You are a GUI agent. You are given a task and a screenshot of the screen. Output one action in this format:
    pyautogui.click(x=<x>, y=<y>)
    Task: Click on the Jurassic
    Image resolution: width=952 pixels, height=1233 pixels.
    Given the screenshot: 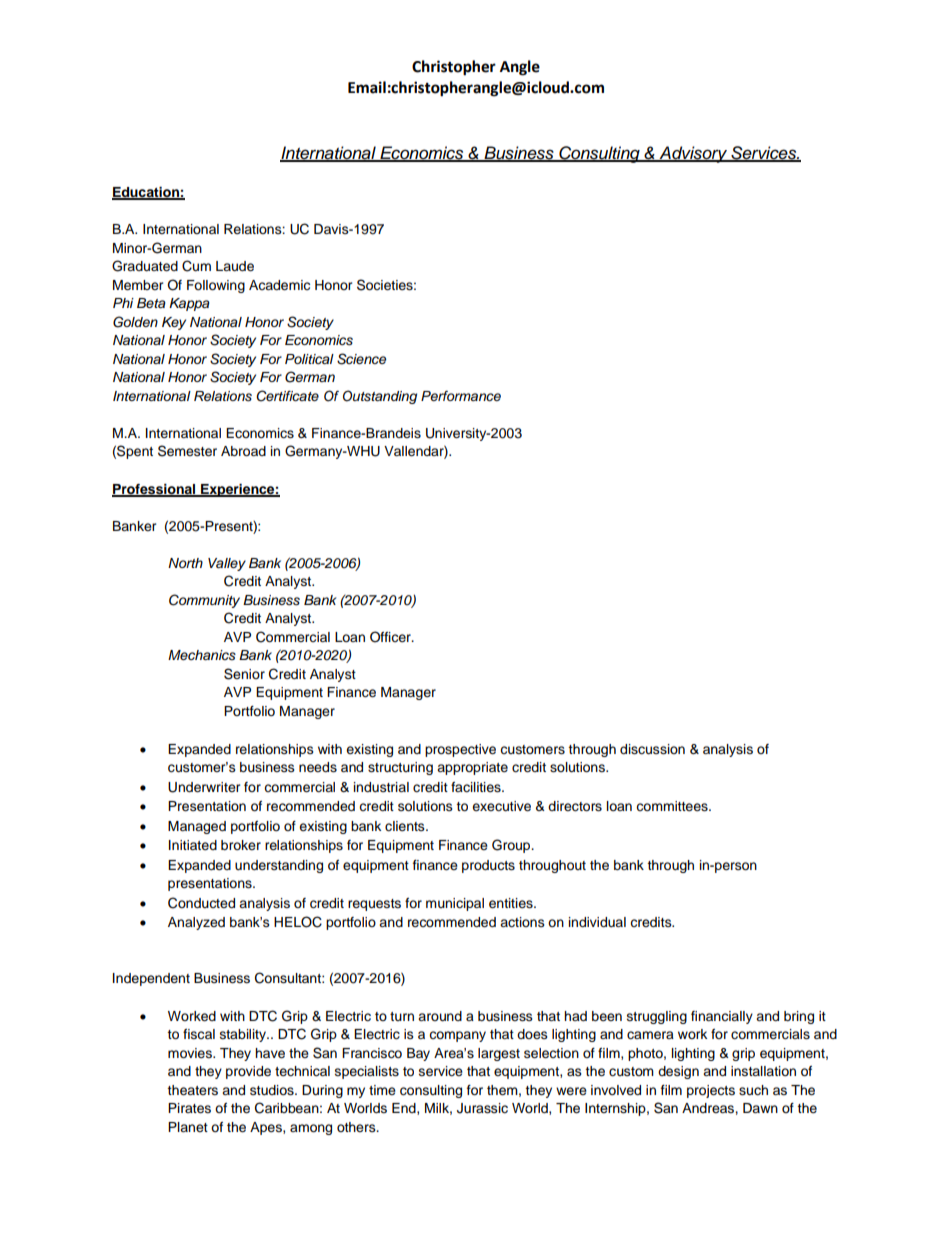 What is the action you would take?
    pyautogui.click(x=482, y=1108)
